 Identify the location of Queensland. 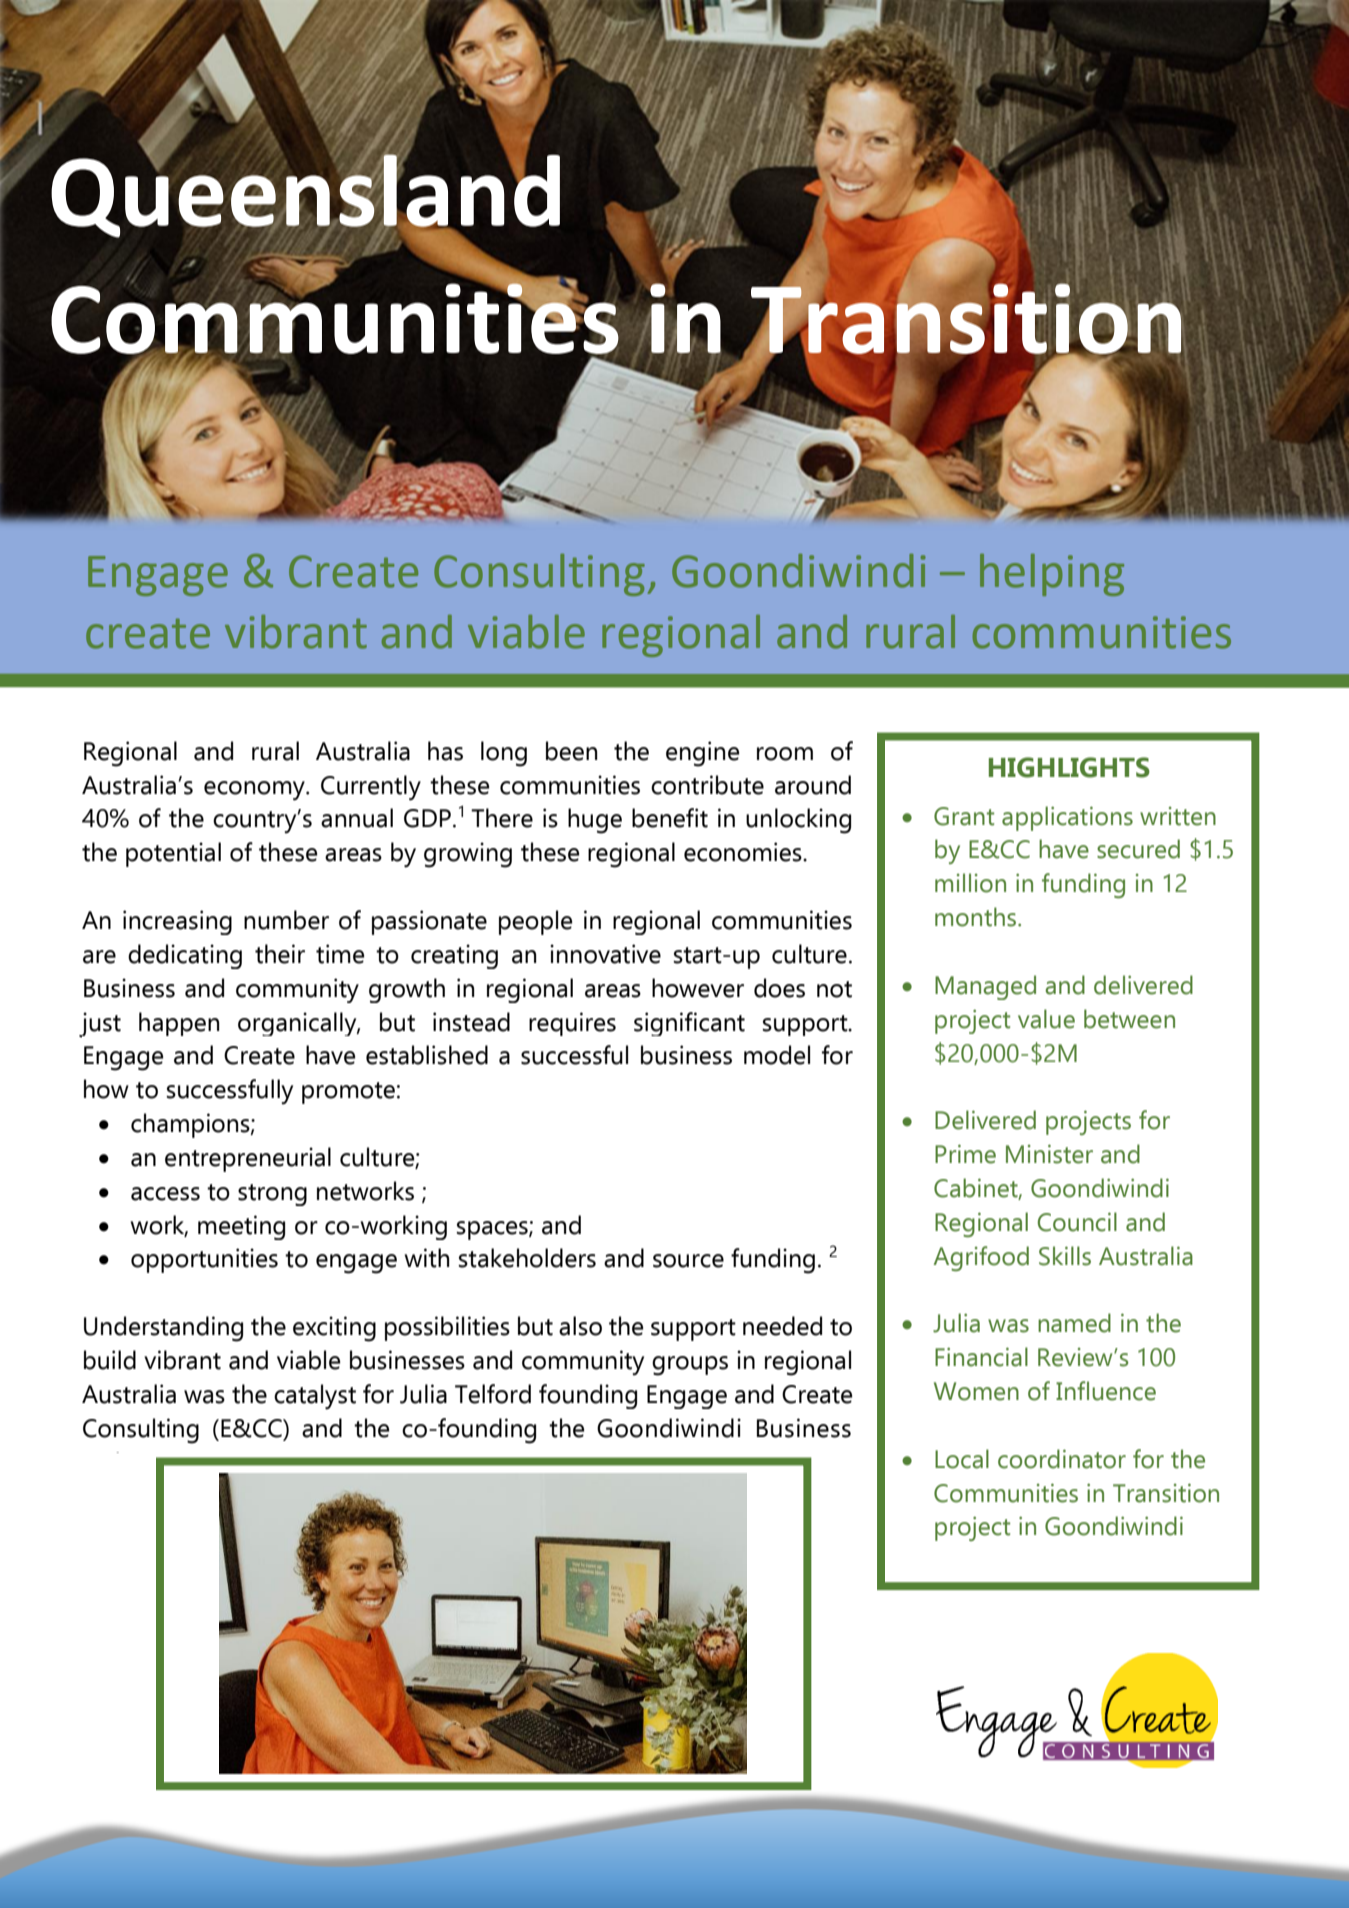
(305, 196).
